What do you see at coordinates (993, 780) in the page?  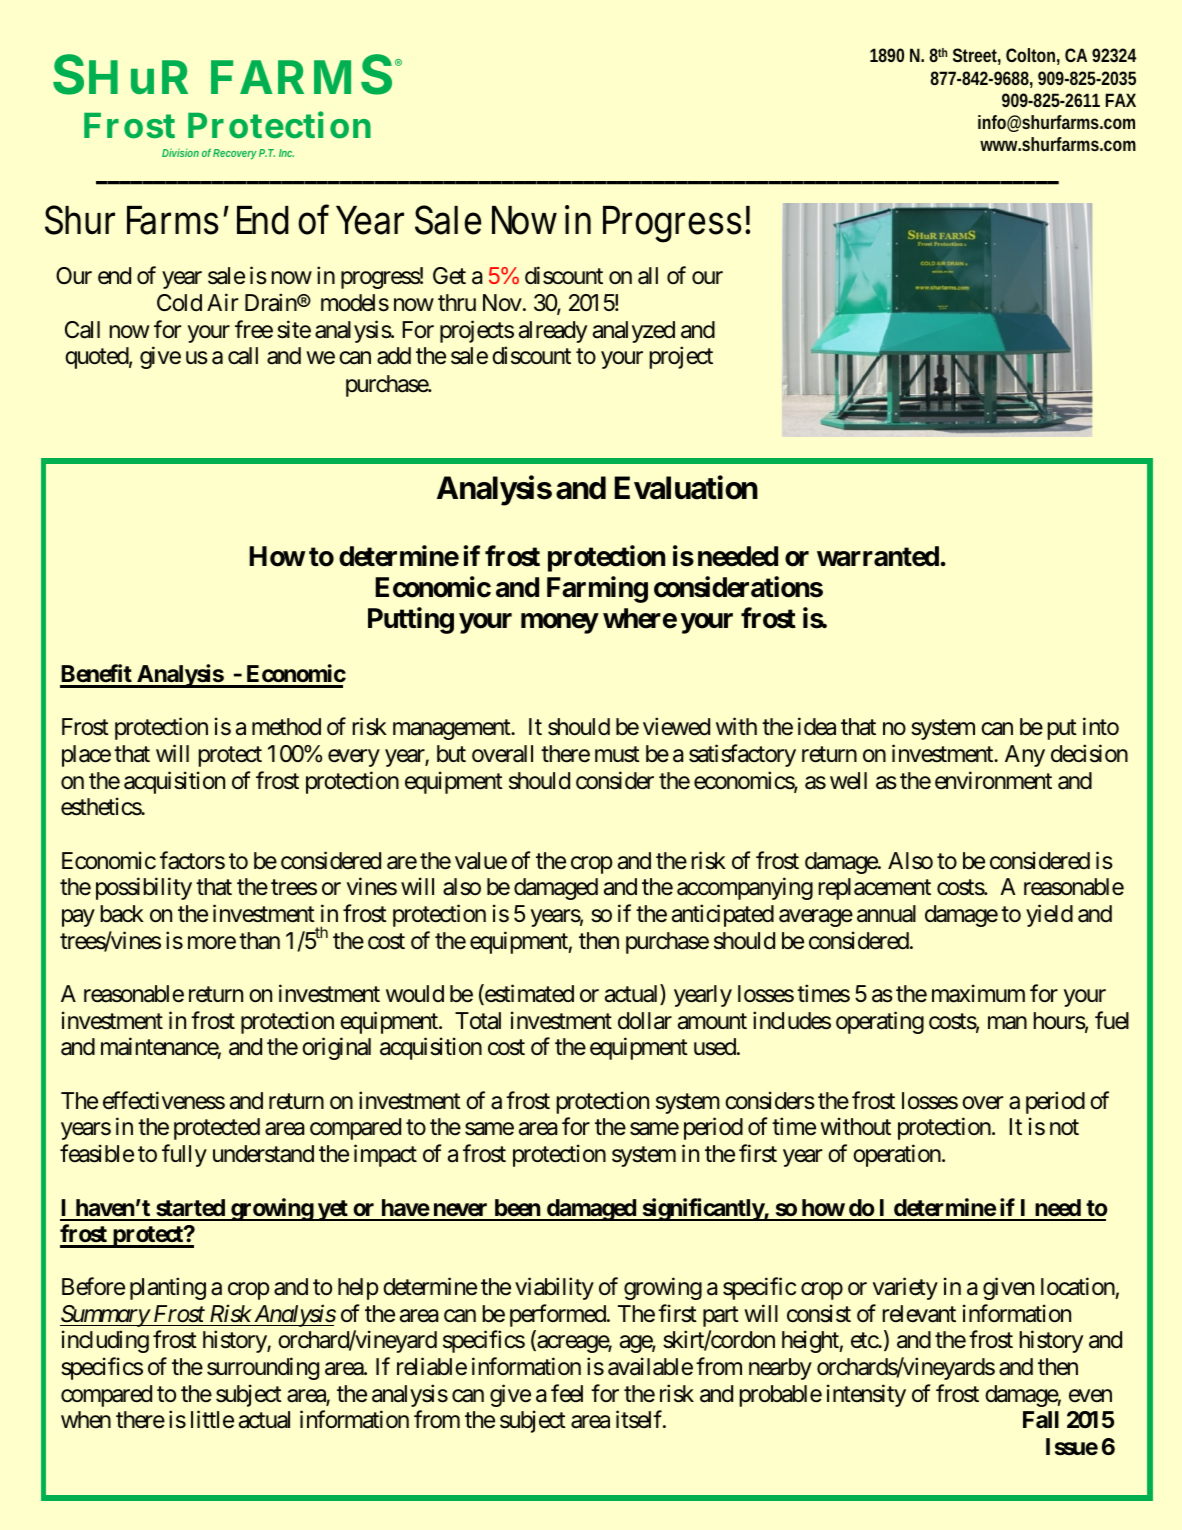 I see `environment` at bounding box center [993, 780].
